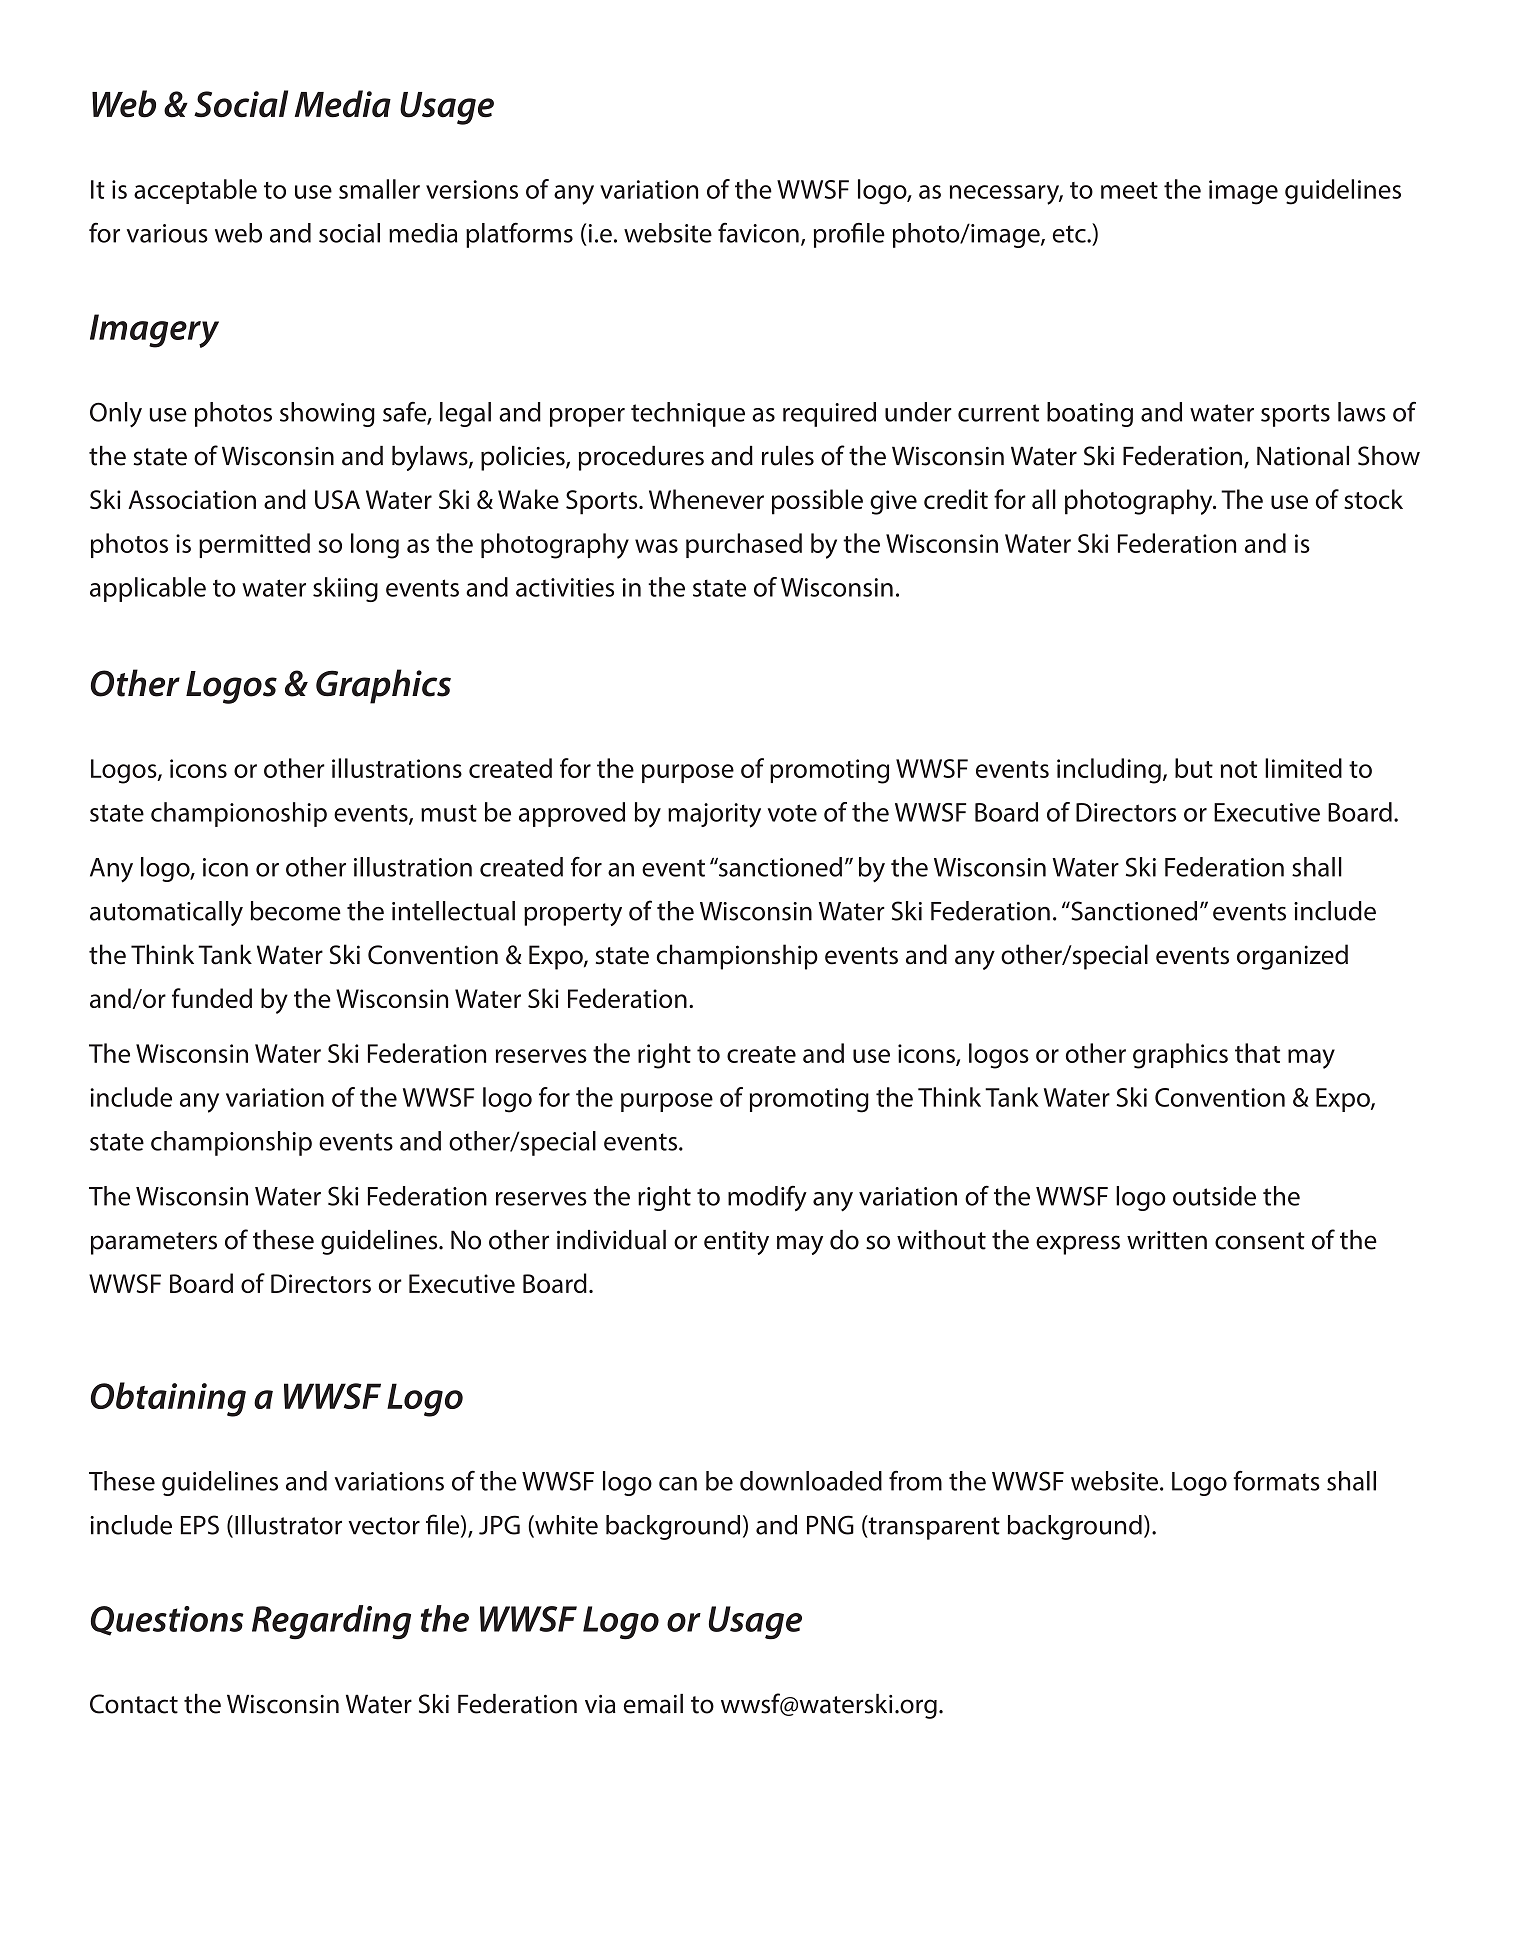 Image resolution: width=1514 pixels, height=1960 pixels. What do you see at coordinates (331, 1622) in the image?
I see `Regarding` at bounding box center [331, 1622].
